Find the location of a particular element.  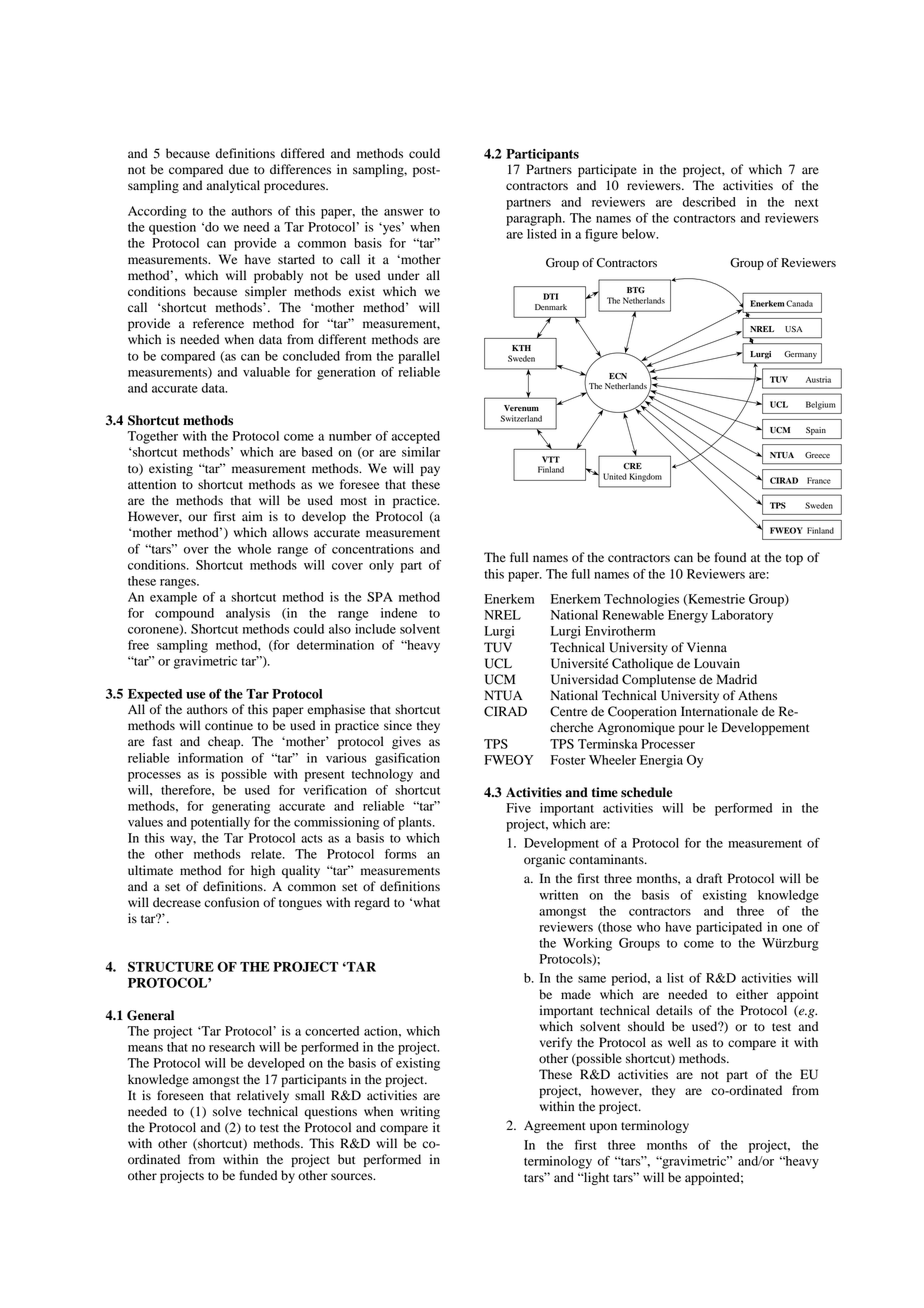

funded is located at coordinates (258, 1175).
